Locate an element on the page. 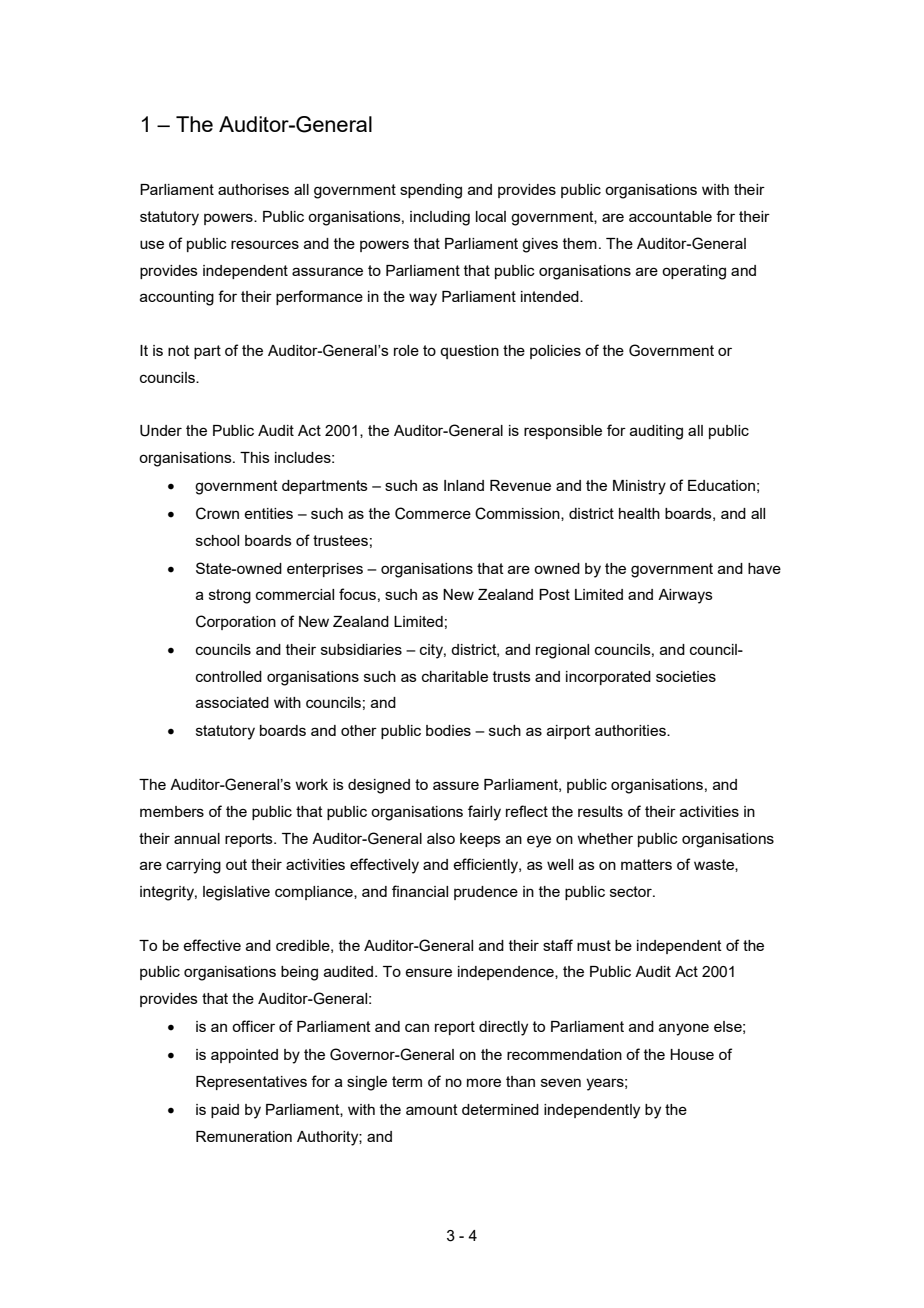 The image size is (924, 1308). associated is located at coordinates (232, 702).
